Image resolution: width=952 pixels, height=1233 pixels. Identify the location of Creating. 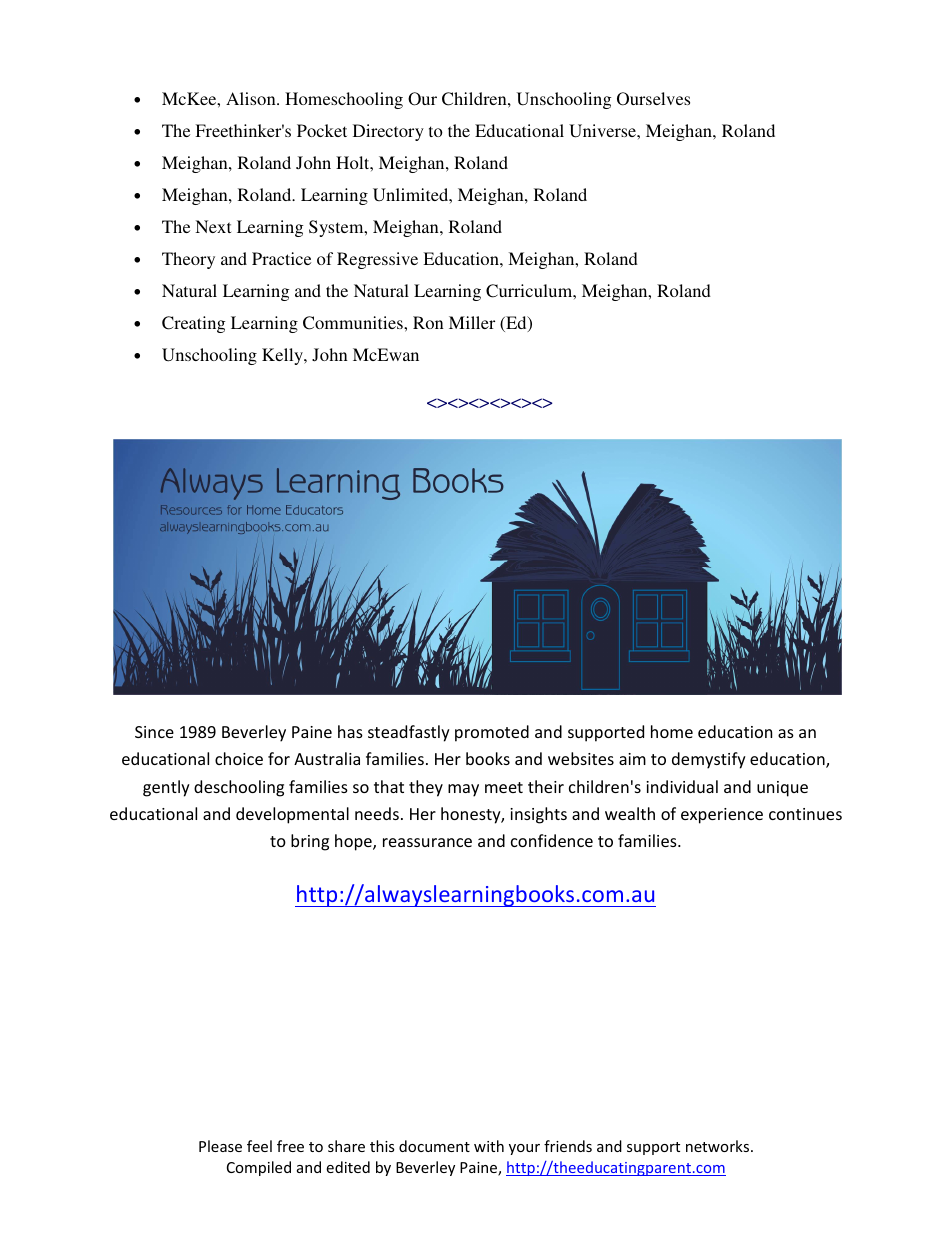
(193, 324).
